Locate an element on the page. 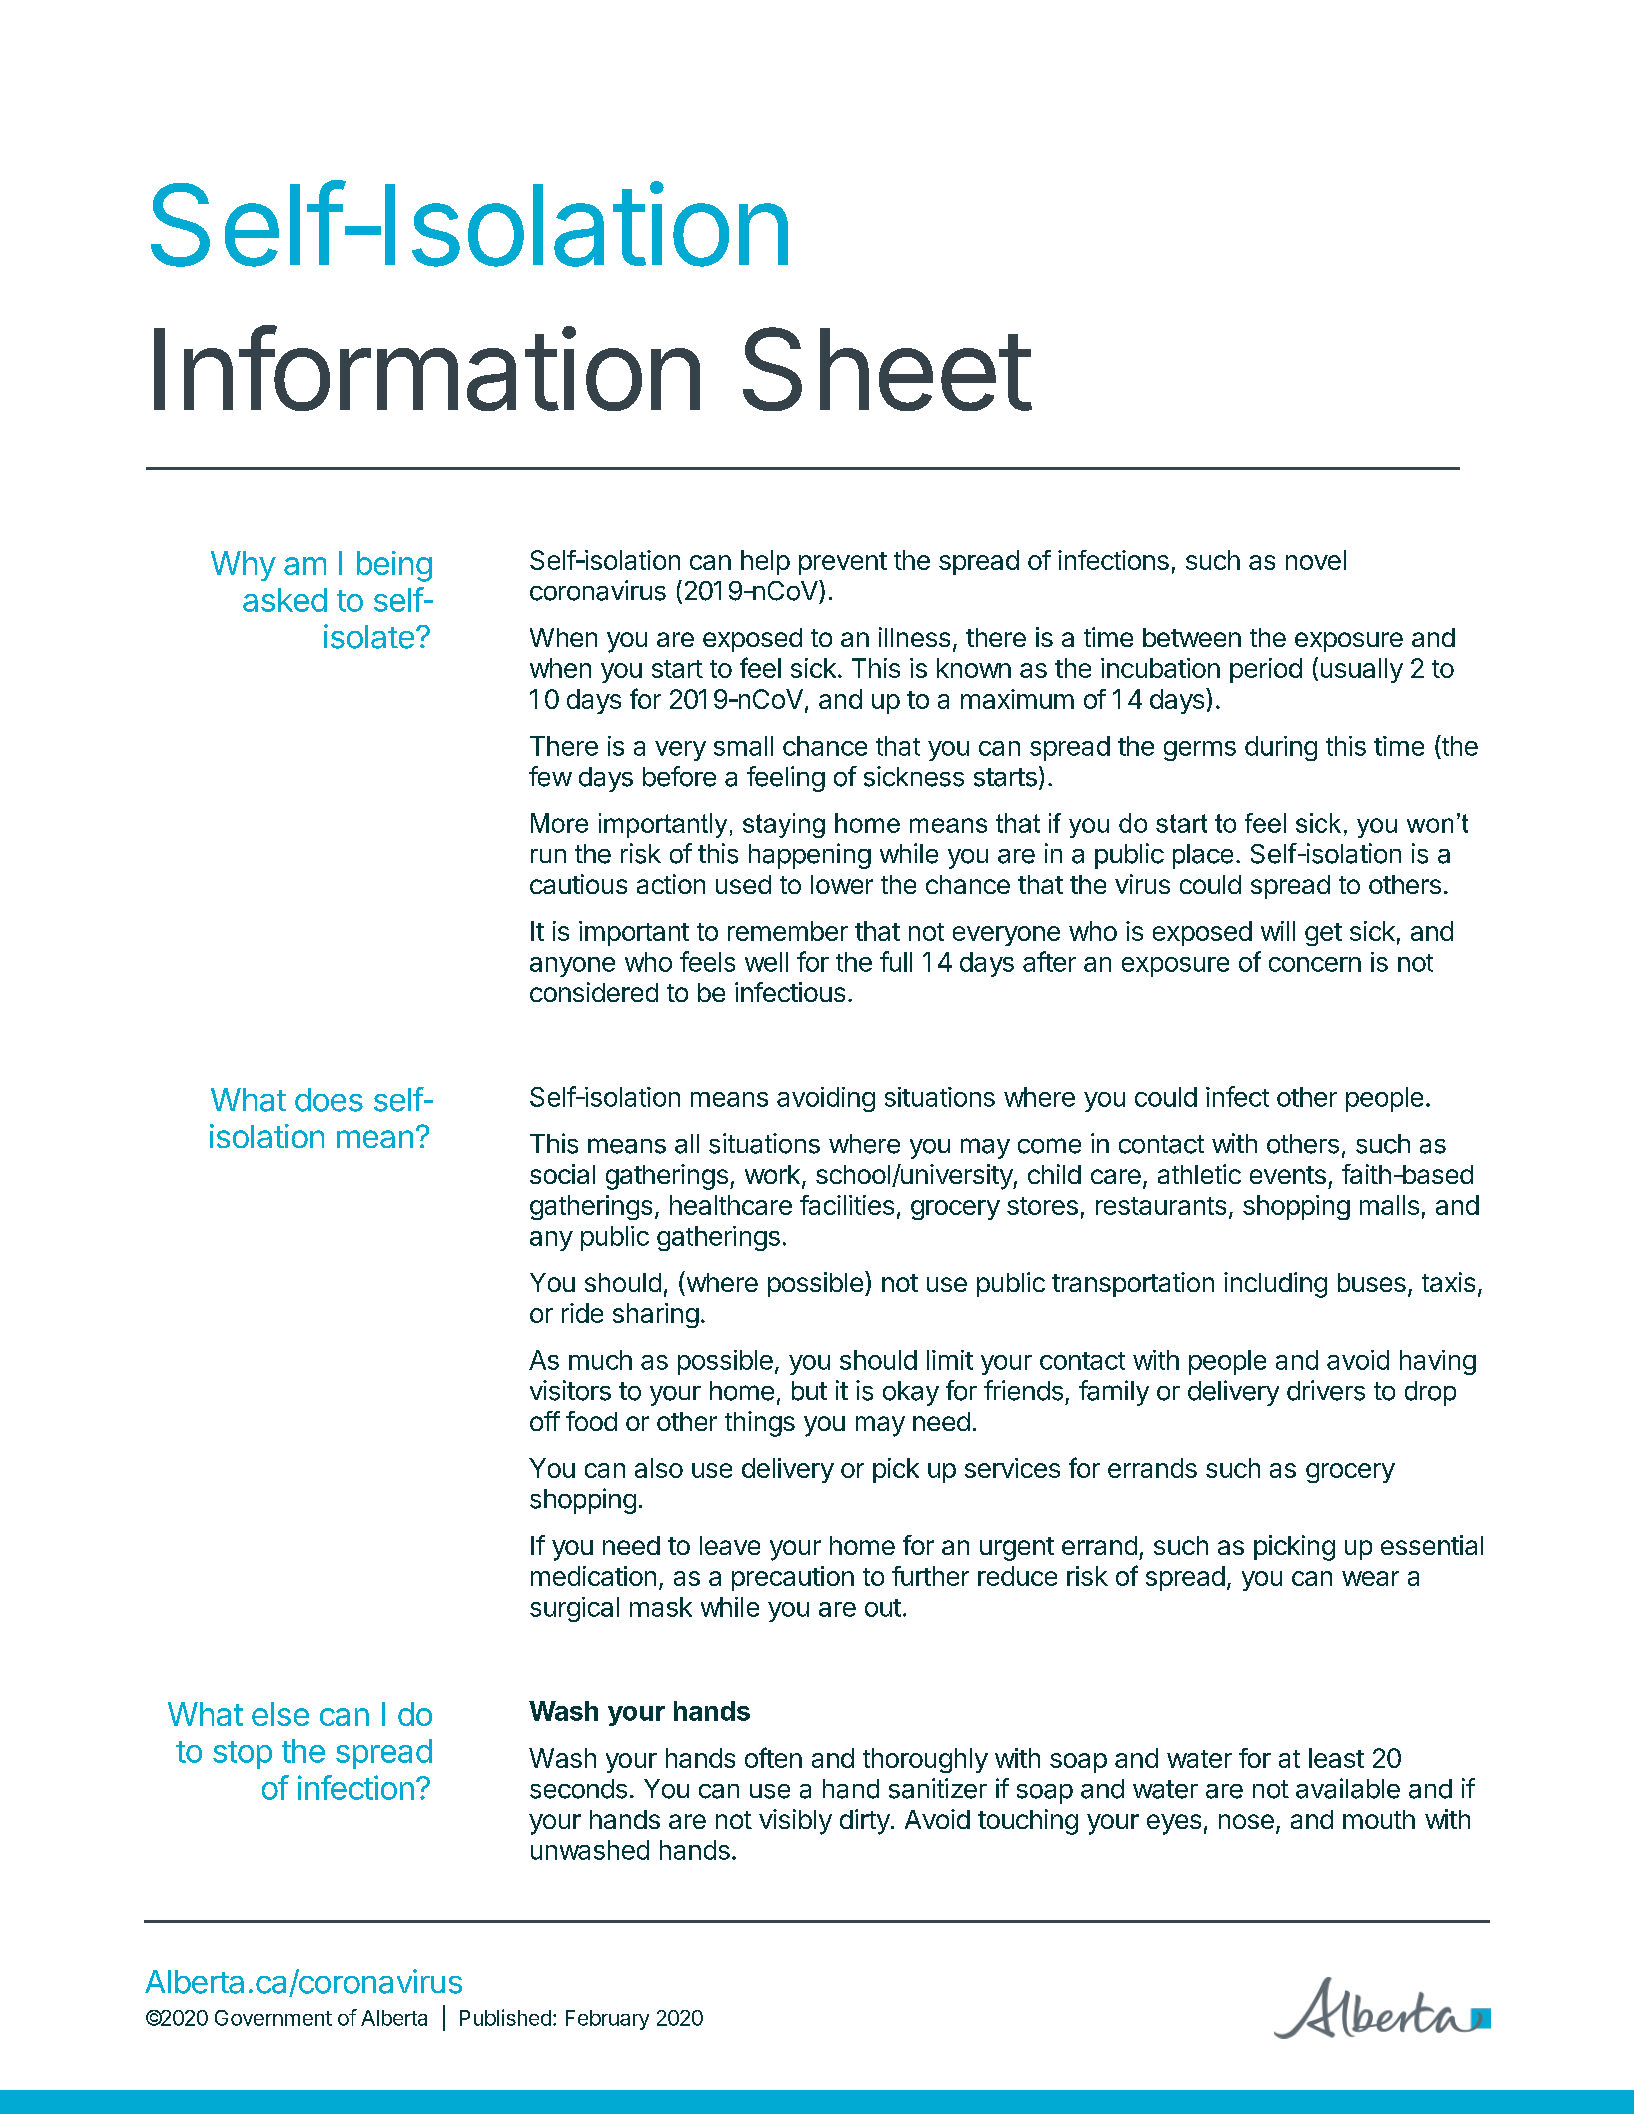 This image has width=1634, height=2114. being is located at coordinates (394, 566).
